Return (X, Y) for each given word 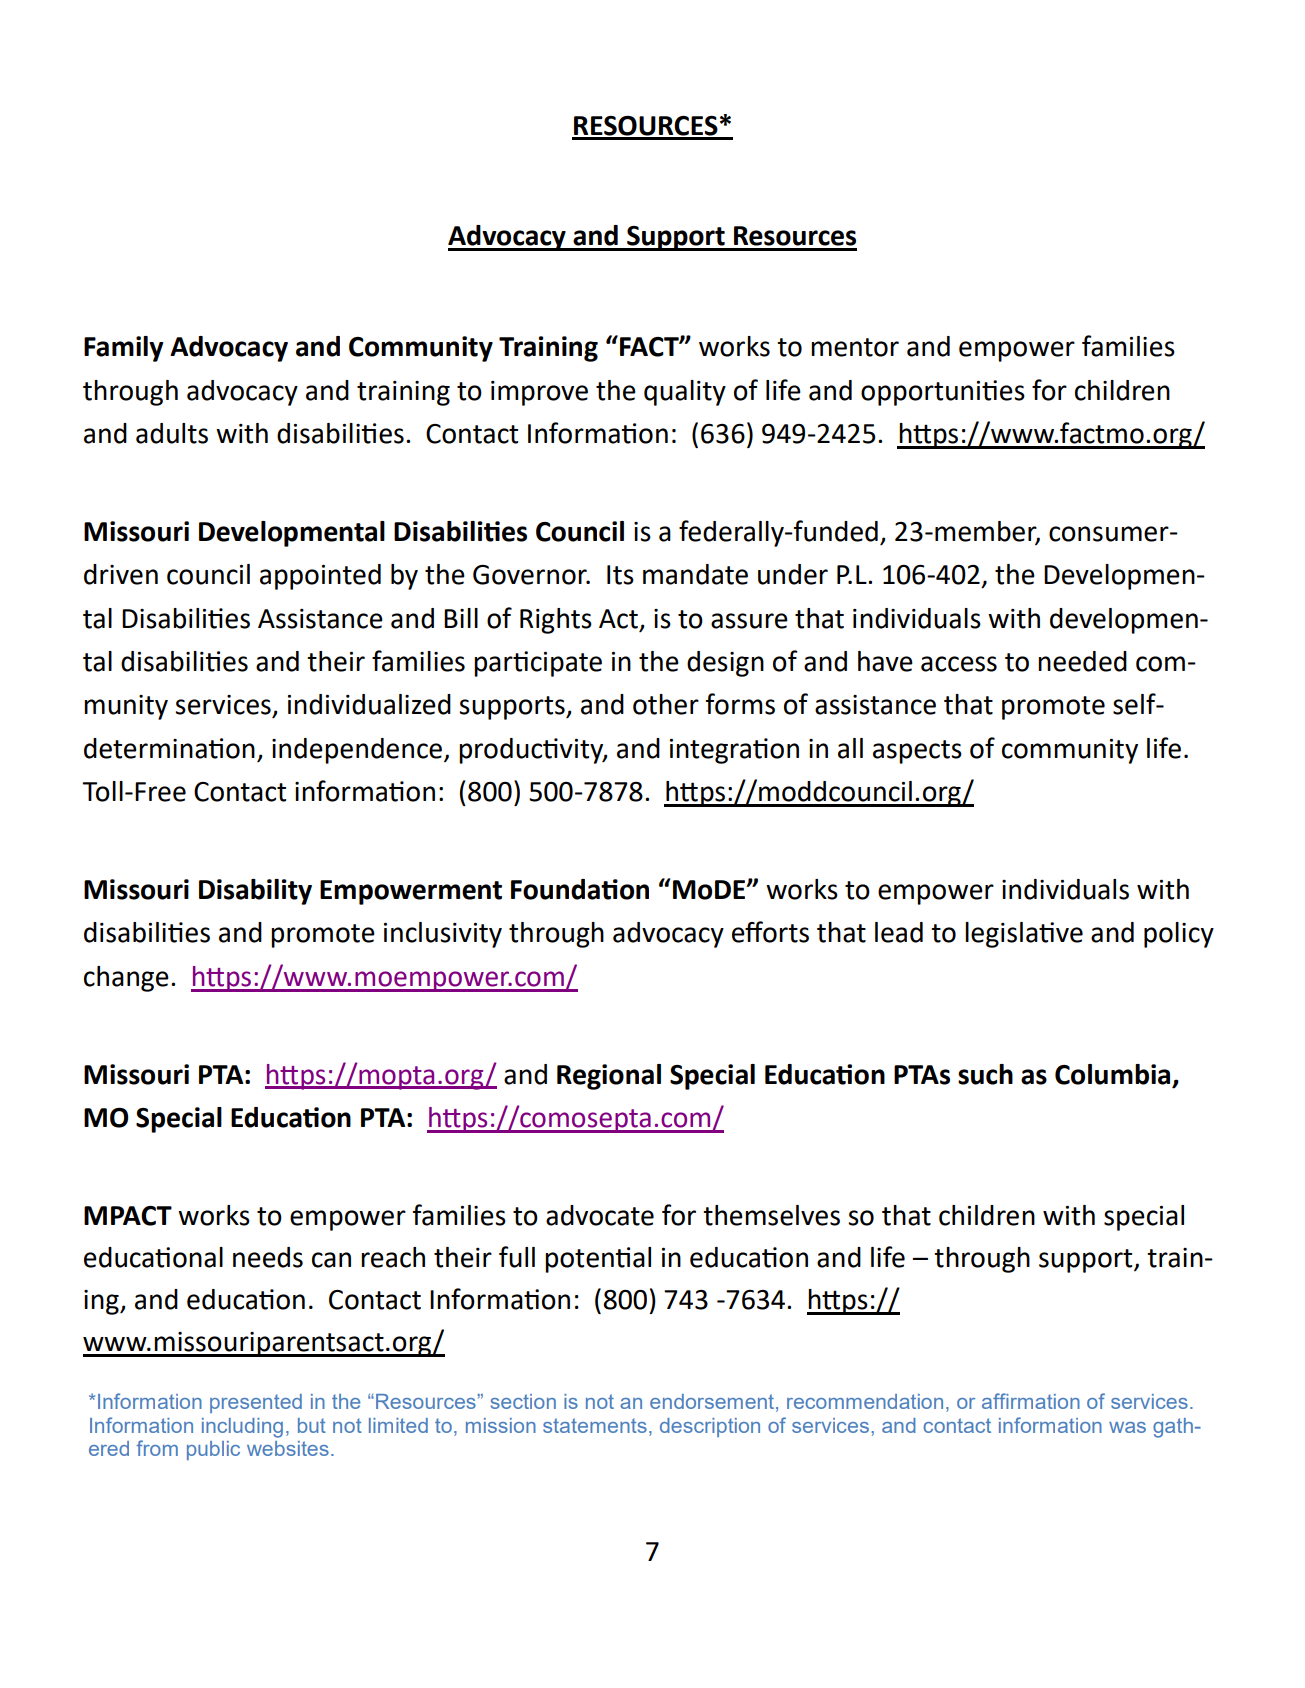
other (666, 704)
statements (595, 1425)
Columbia (1114, 1075)
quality (685, 393)
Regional (609, 1077)
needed (1082, 661)
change (126, 979)
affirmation (1031, 1401)
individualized (369, 704)
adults (172, 433)
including (242, 1428)
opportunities (943, 393)
